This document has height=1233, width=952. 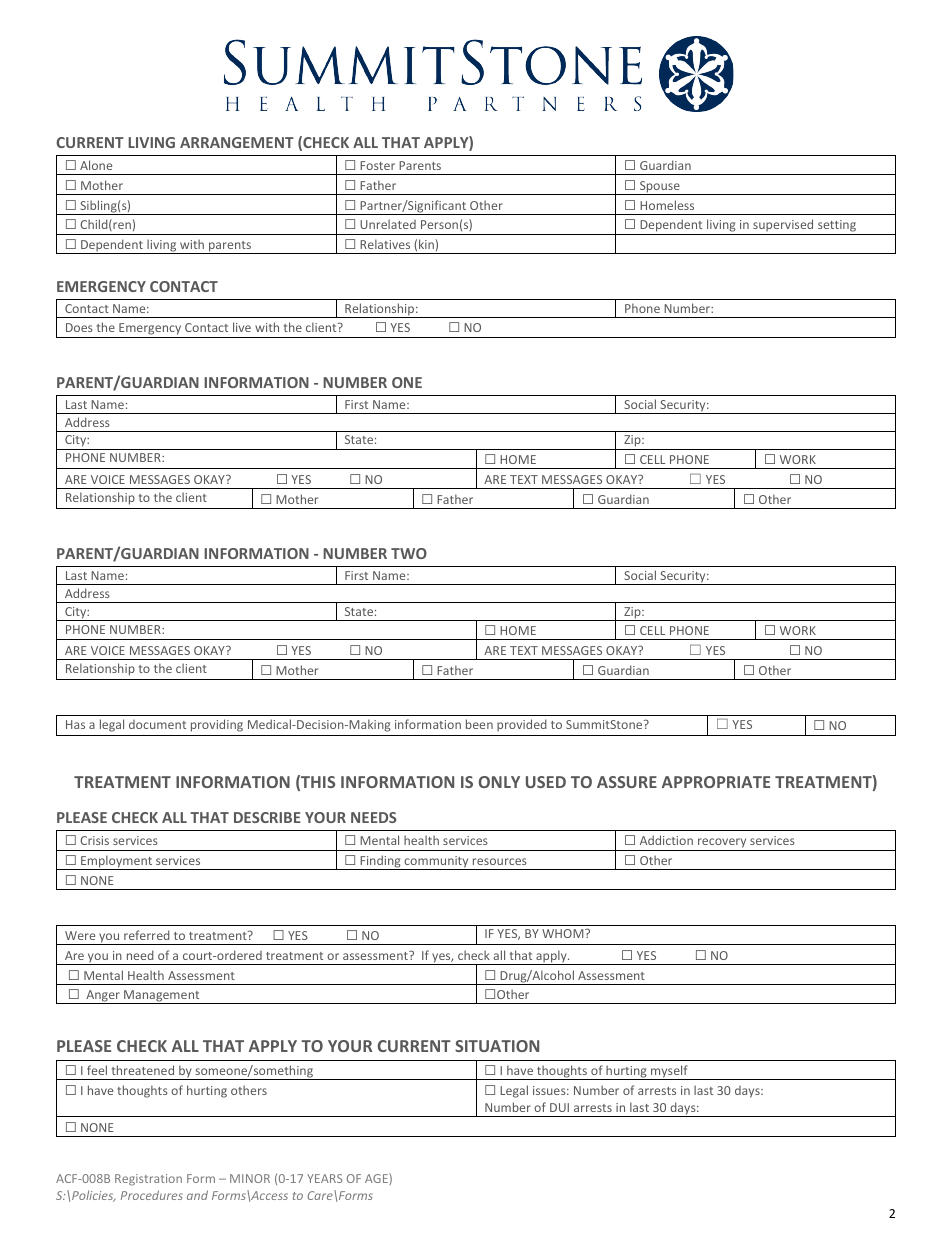 I want to click on APPROPRIATE, so click(x=716, y=782).
